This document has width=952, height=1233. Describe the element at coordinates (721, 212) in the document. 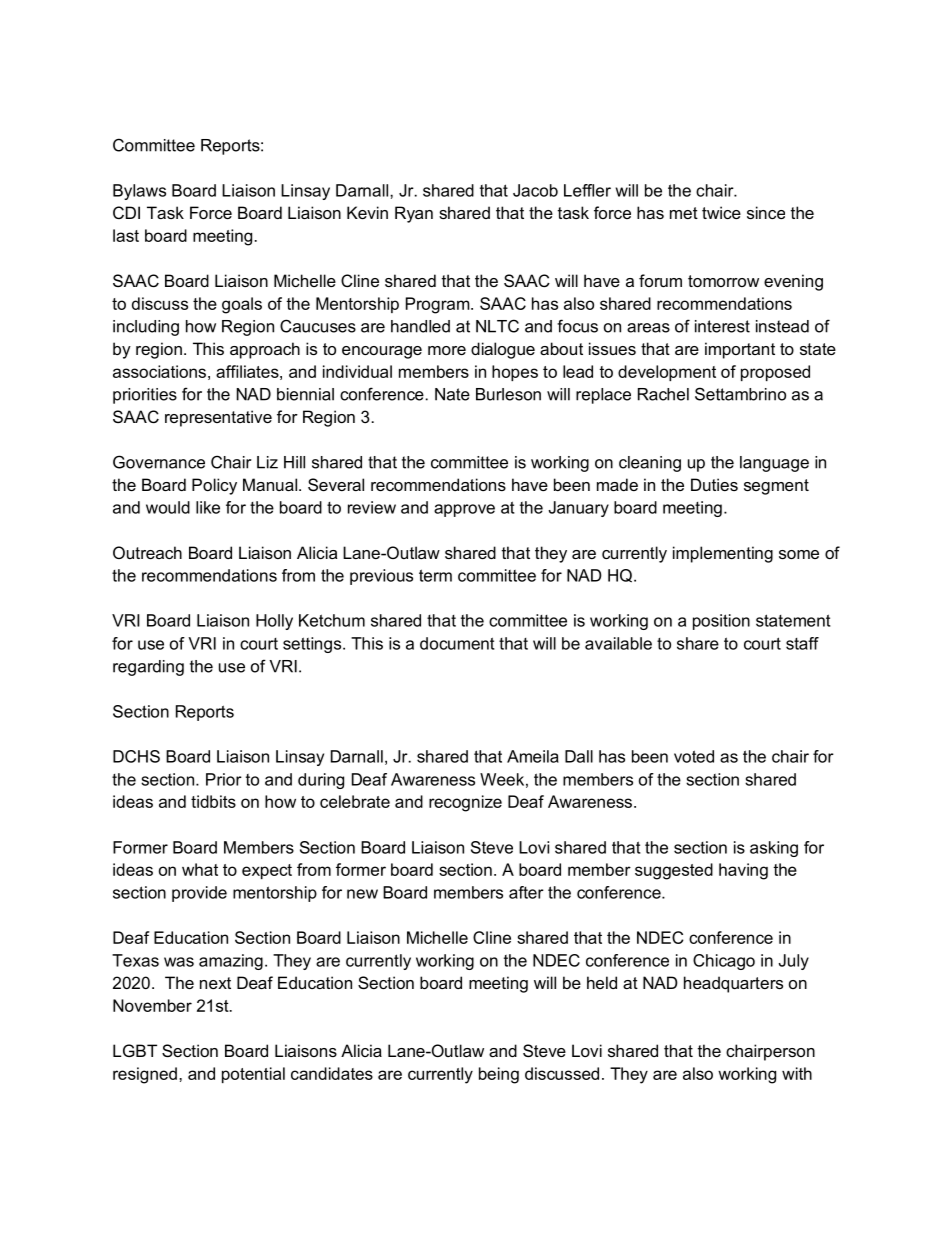

I see `twice` at that location.
